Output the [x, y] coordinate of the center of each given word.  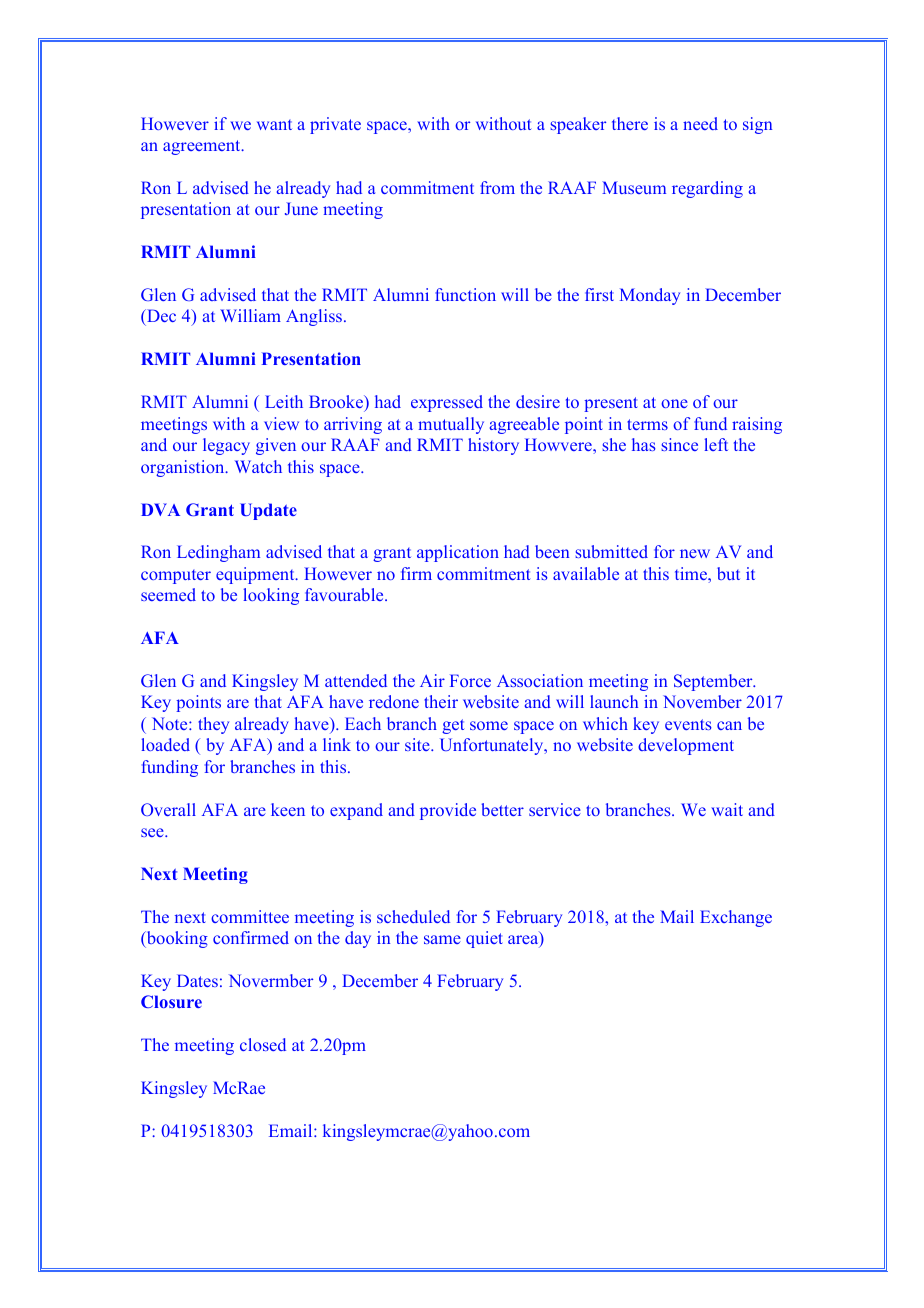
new [695, 553]
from [497, 187]
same [442, 939]
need [700, 123]
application [458, 553]
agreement [203, 147]
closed [263, 1044]
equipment [256, 575]
